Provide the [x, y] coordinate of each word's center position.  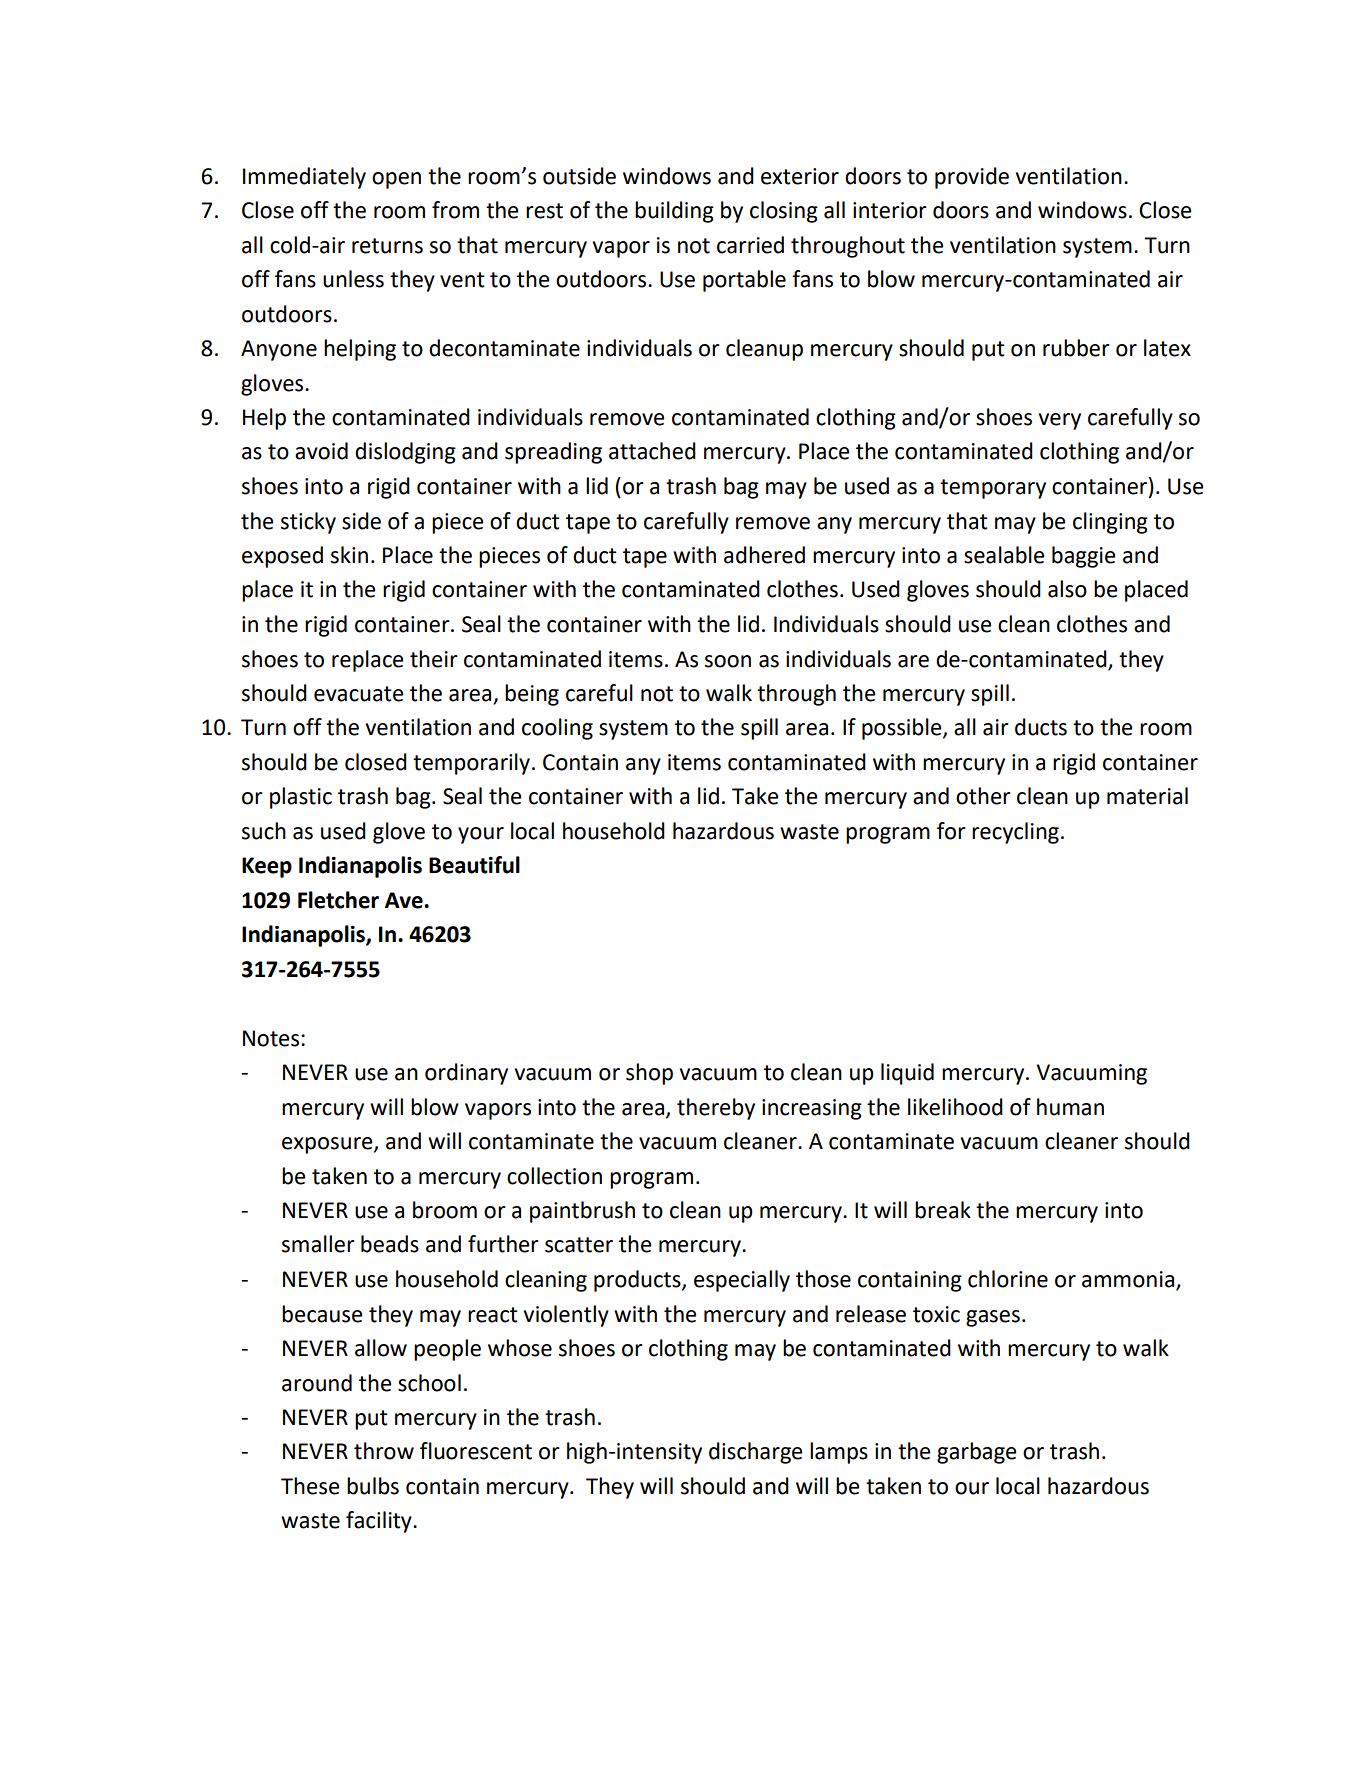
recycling [1015, 833]
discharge [755, 1453]
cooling [557, 729]
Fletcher [338, 900]
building [674, 212]
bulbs [373, 1486]
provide [972, 178]
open [396, 180]
